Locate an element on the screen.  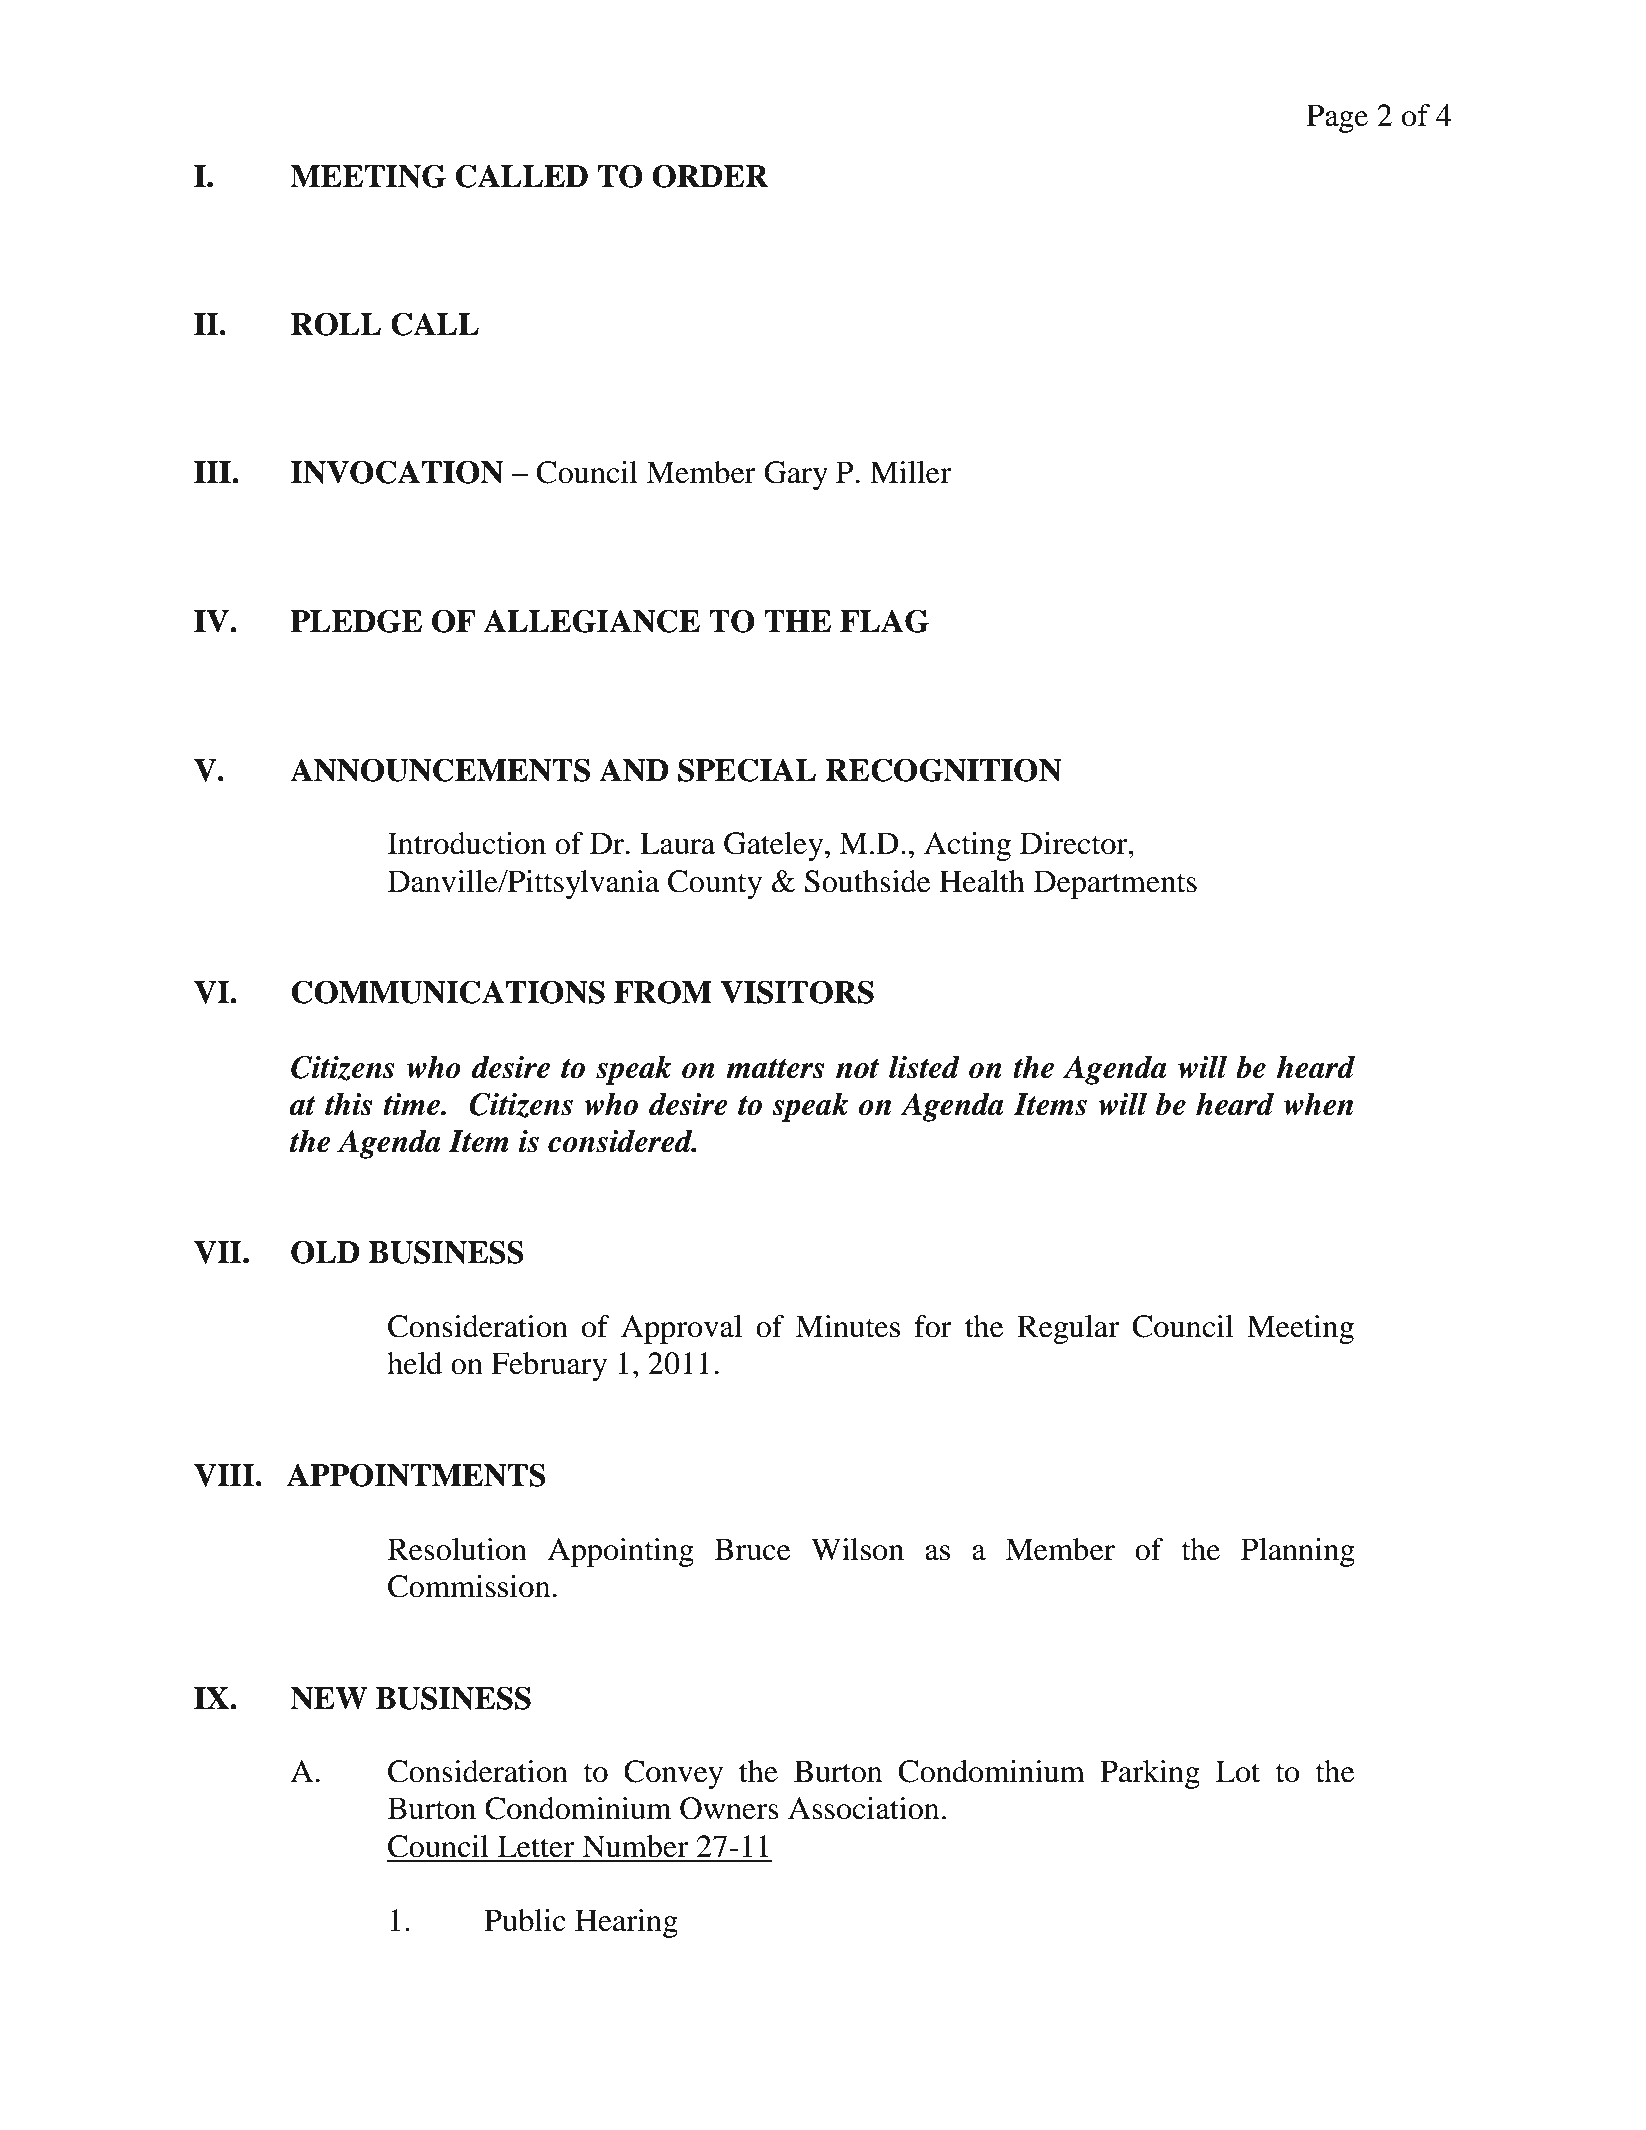
Director is located at coordinates (1075, 843).
